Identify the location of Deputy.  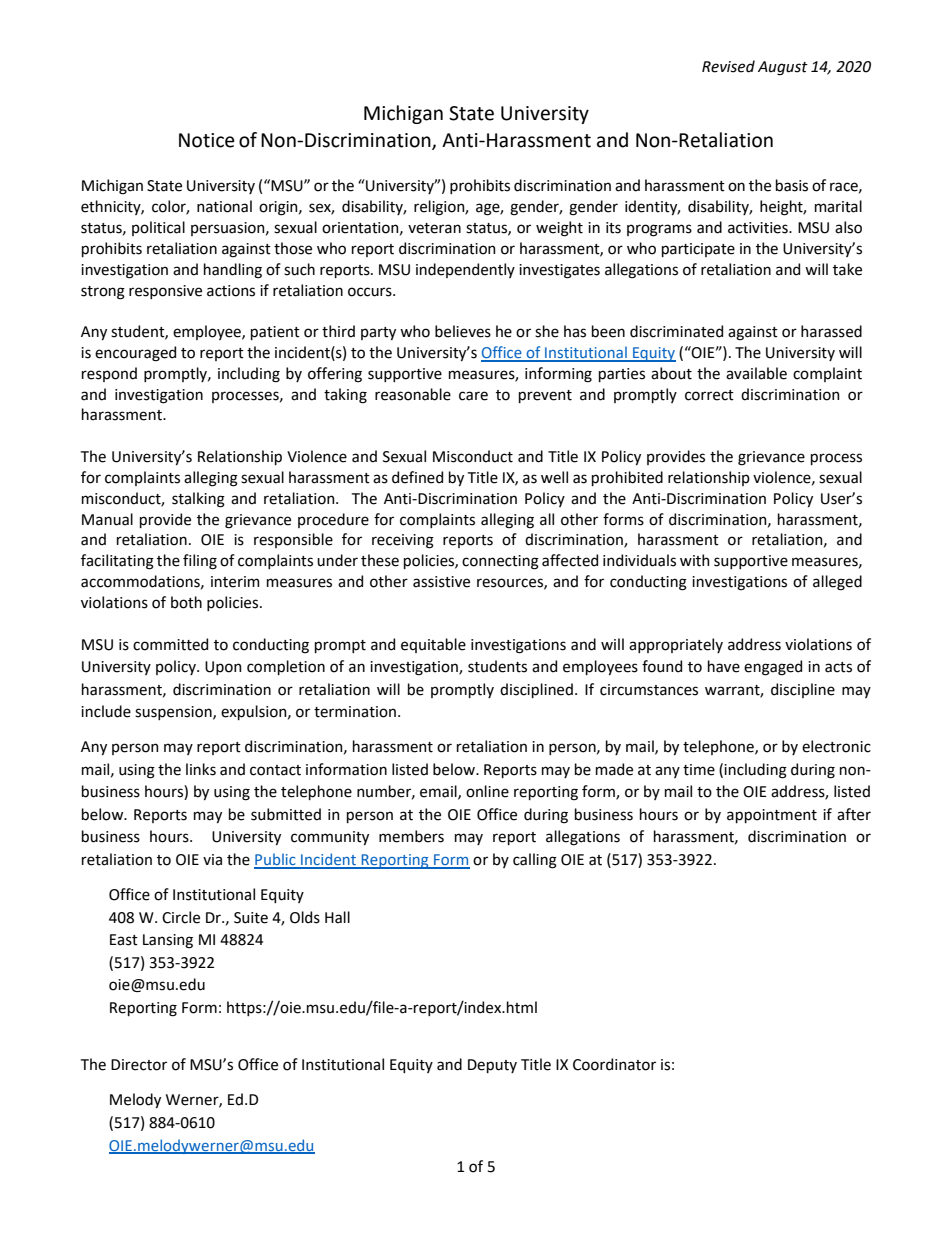
(492, 1066).
